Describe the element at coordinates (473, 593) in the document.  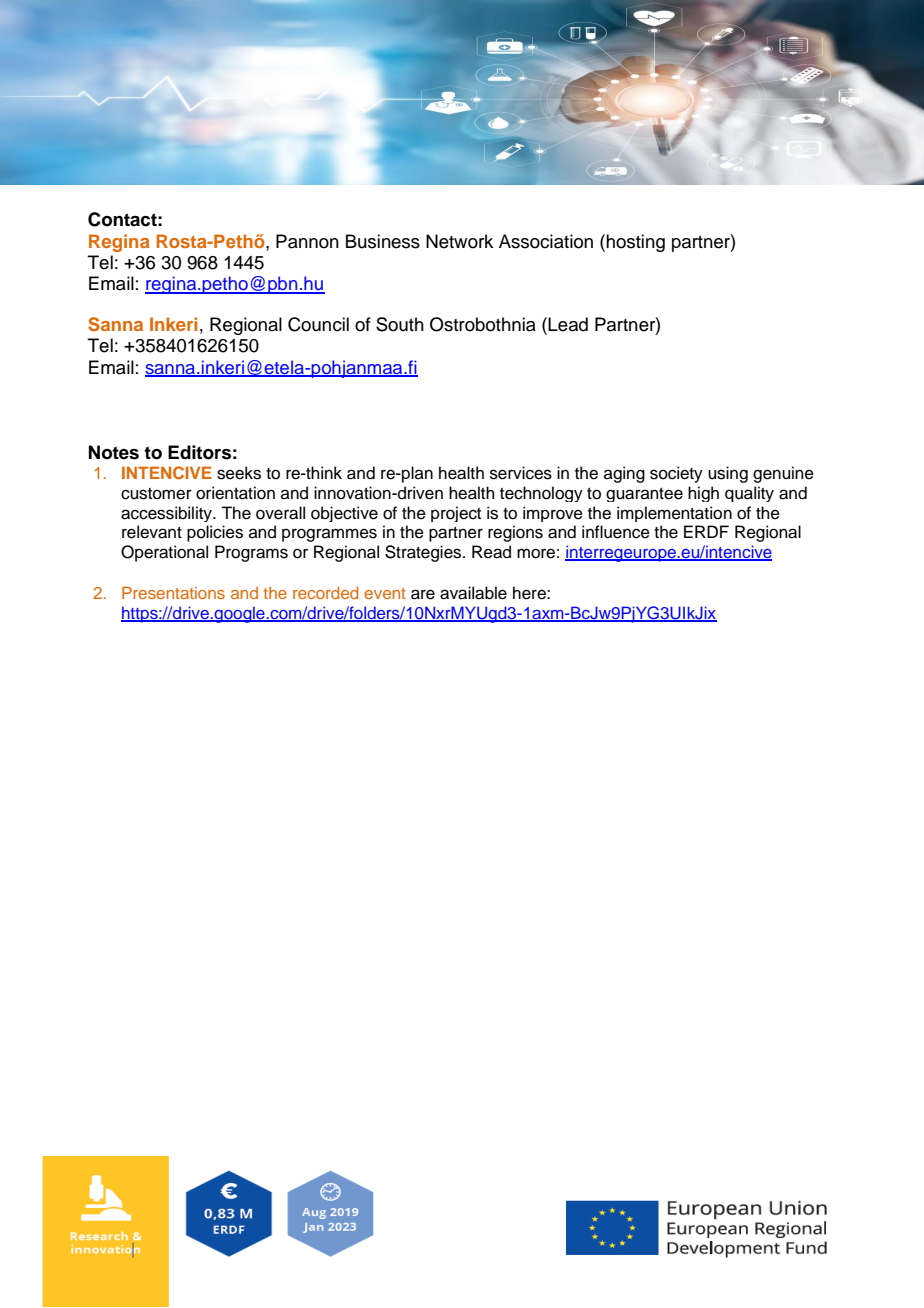
I see `available` at that location.
